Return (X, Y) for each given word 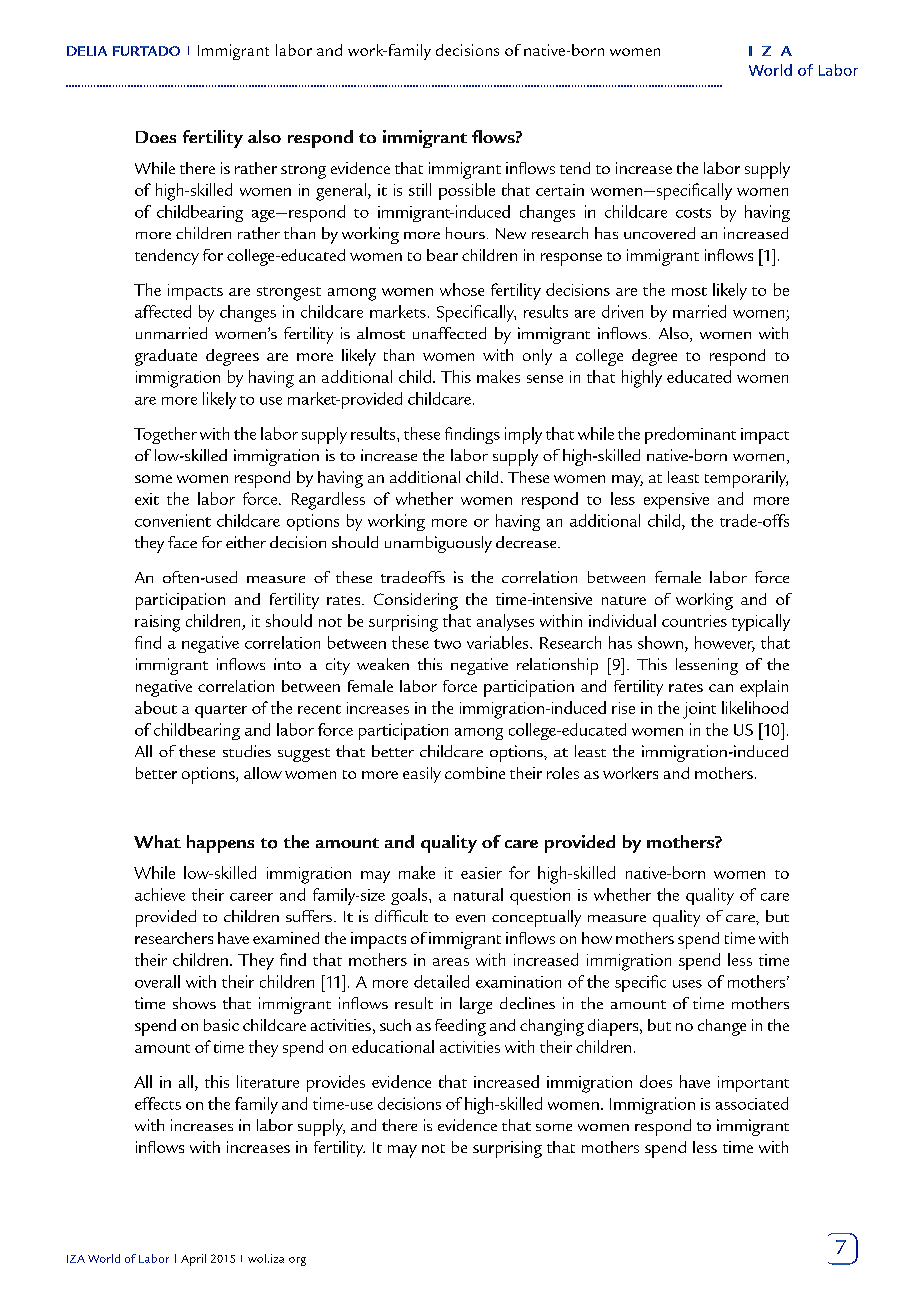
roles (563, 773)
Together (165, 435)
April (193, 1260)
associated (752, 1103)
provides (336, 1083)
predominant (690, 435)
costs (693, 213)
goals (410, 896)
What (157, 841)
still (420, 189)
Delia (87, 51)
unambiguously (438, 544)
